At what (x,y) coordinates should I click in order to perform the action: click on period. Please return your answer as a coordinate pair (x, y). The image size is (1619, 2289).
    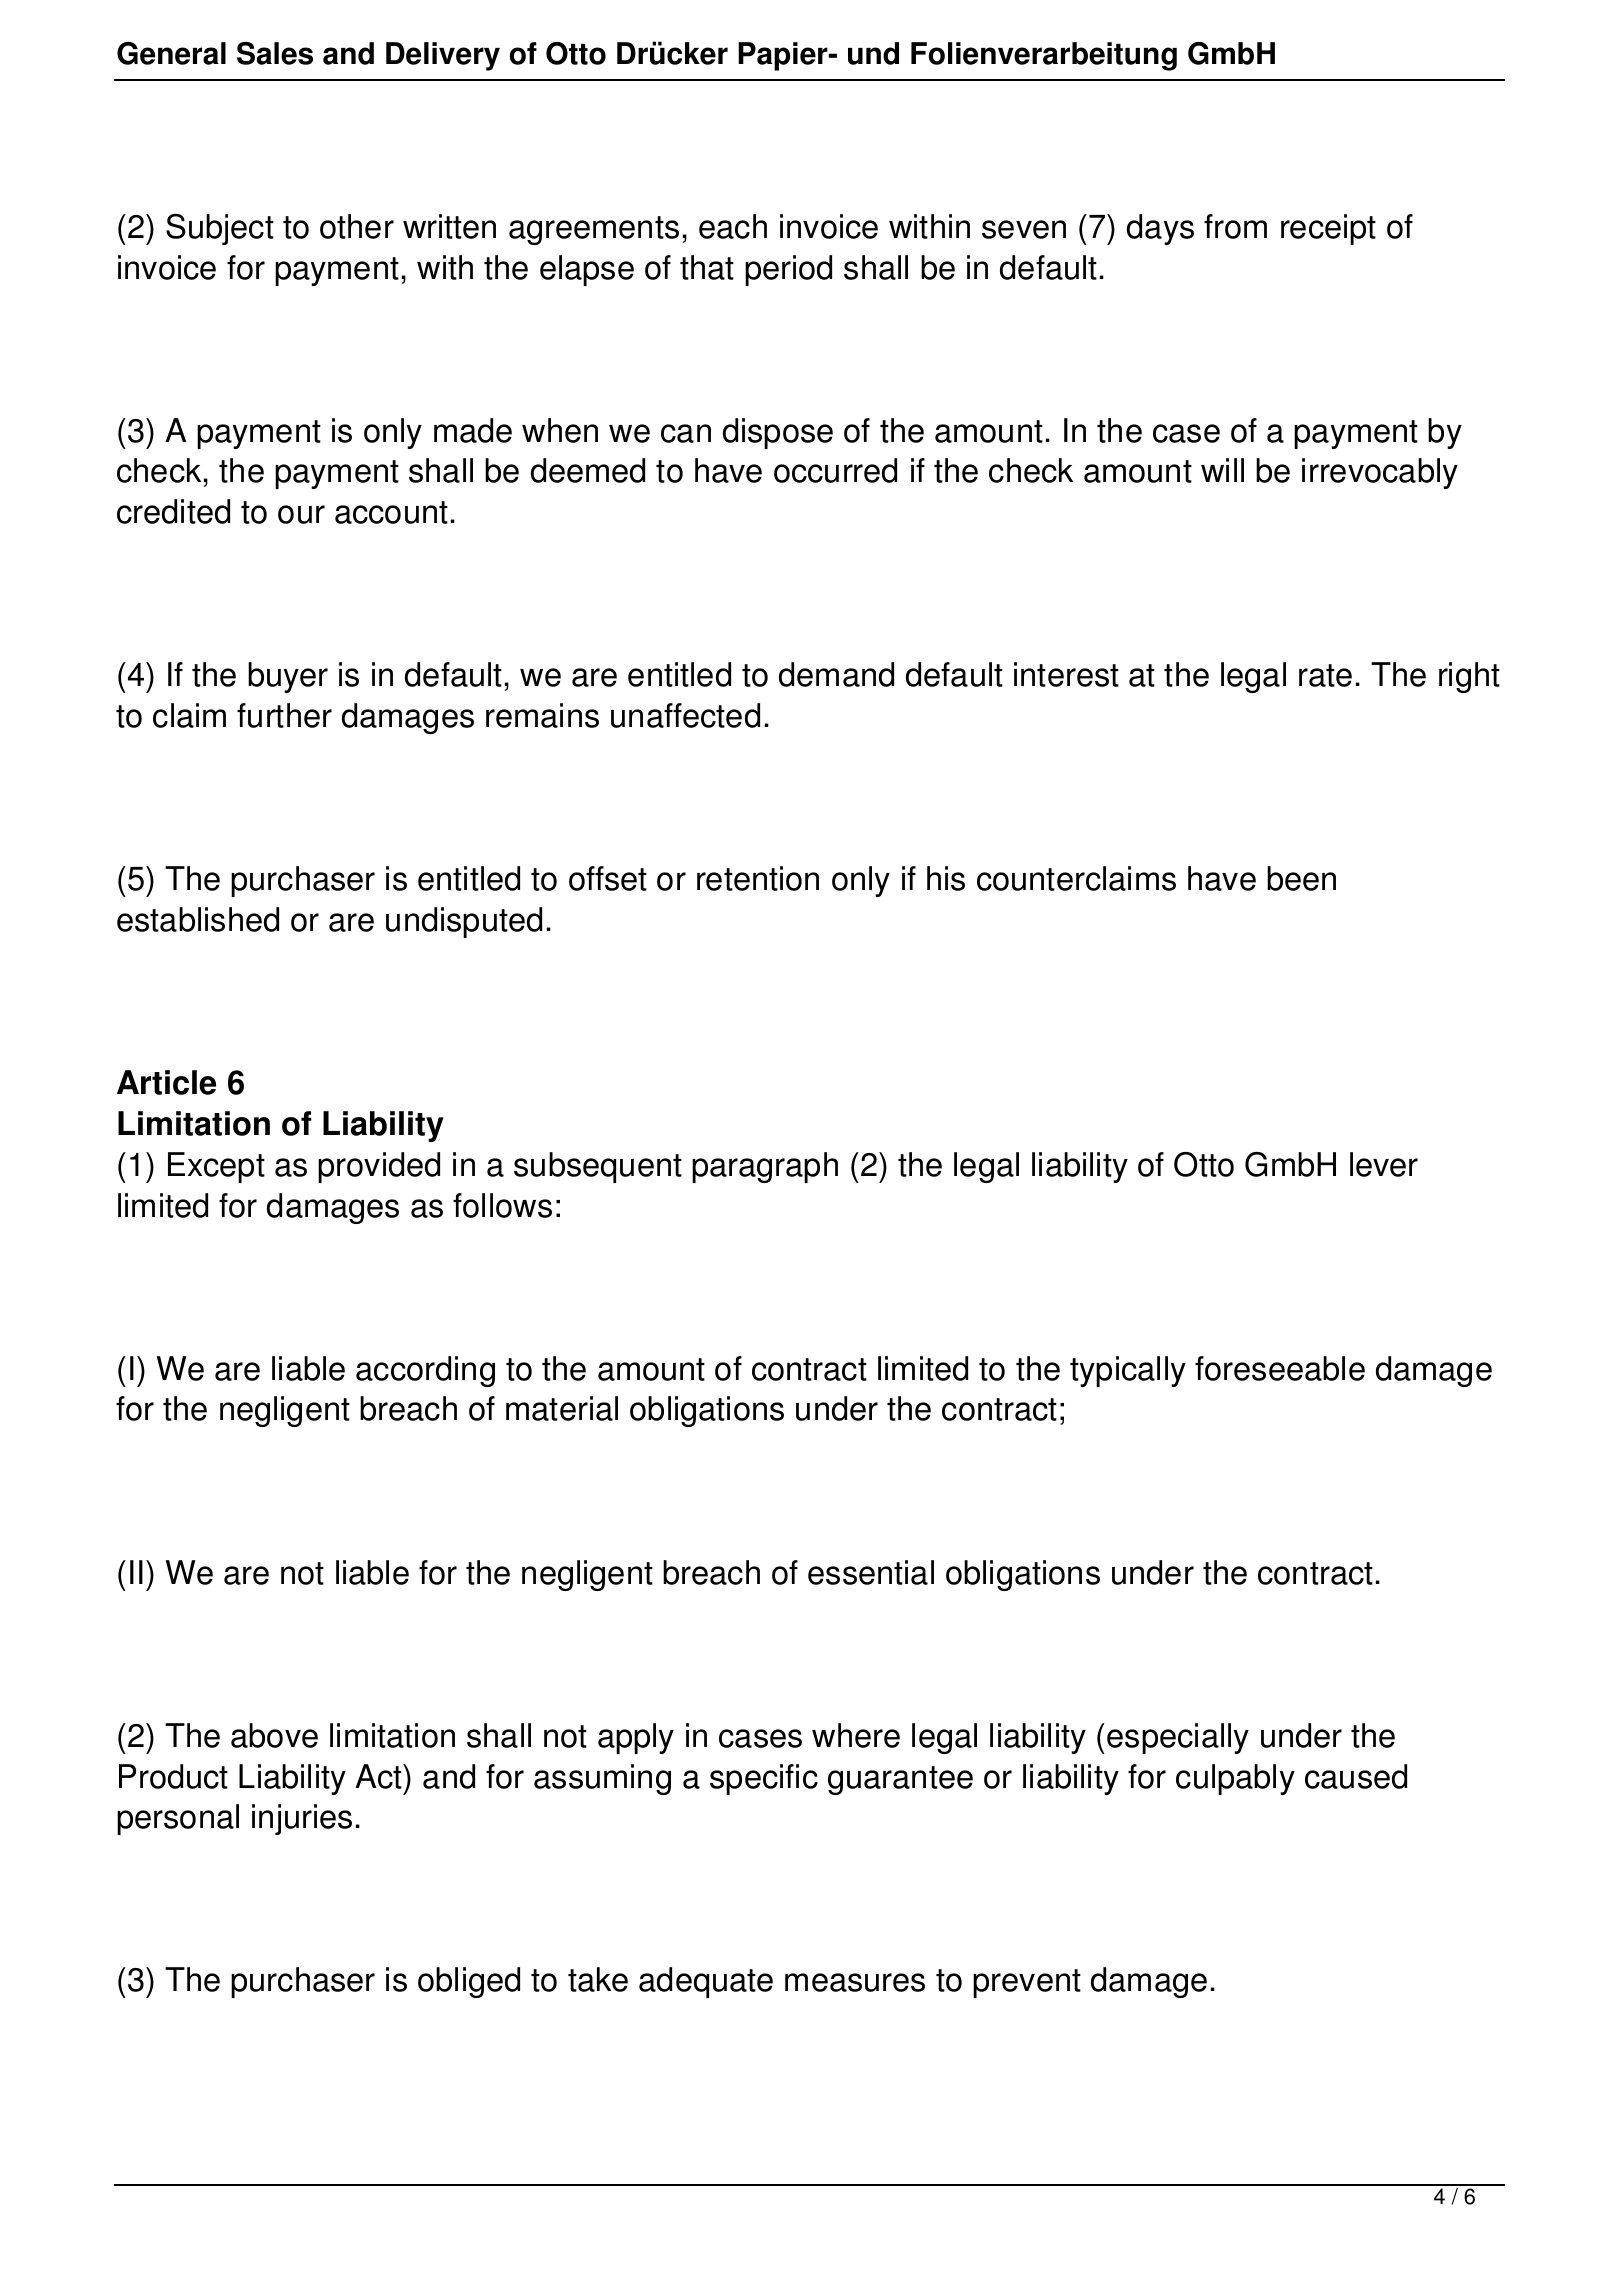
    Looking at the image, I should click on (788, 270).
